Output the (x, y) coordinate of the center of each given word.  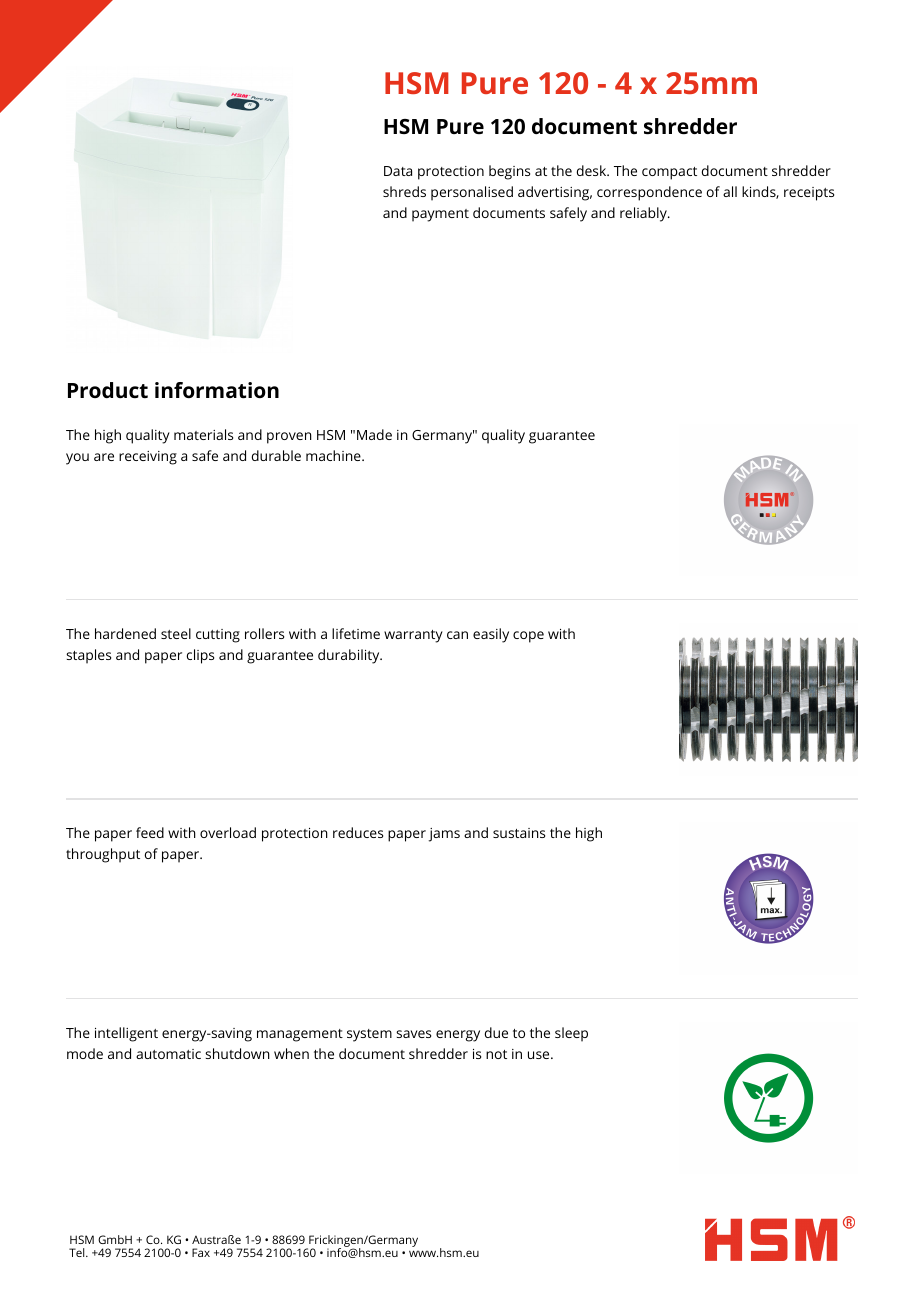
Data (398, 171)
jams (444, 835)
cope (528, 637)
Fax (201, 1252)
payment (440, 215)
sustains (519, 833)
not (496, 1054)
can (457, 635)
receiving (148, 458)
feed (150, 832)
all (730, 191)
